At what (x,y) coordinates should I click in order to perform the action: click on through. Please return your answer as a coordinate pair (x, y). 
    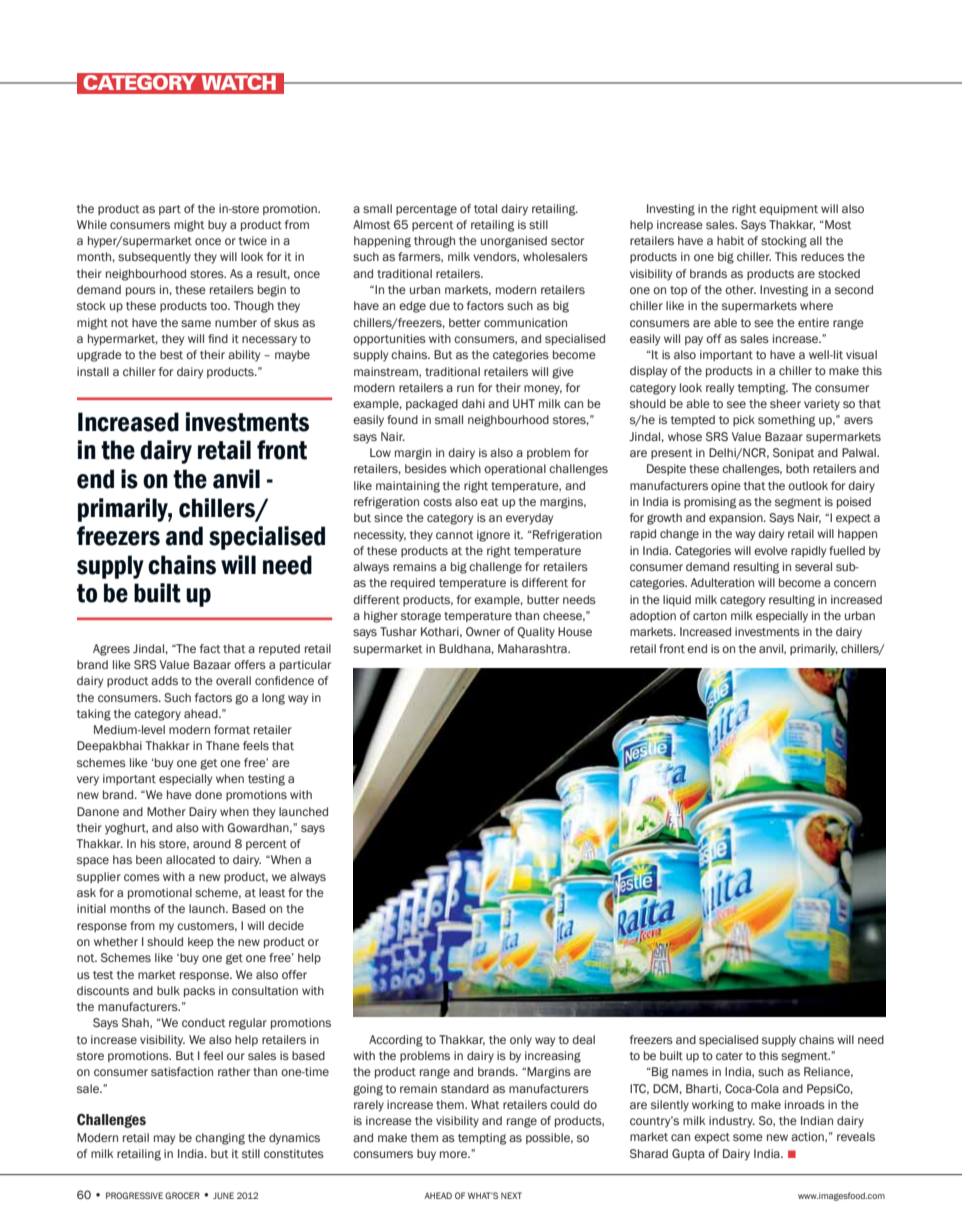
    Looking at the image, I should click on (434, 242).
